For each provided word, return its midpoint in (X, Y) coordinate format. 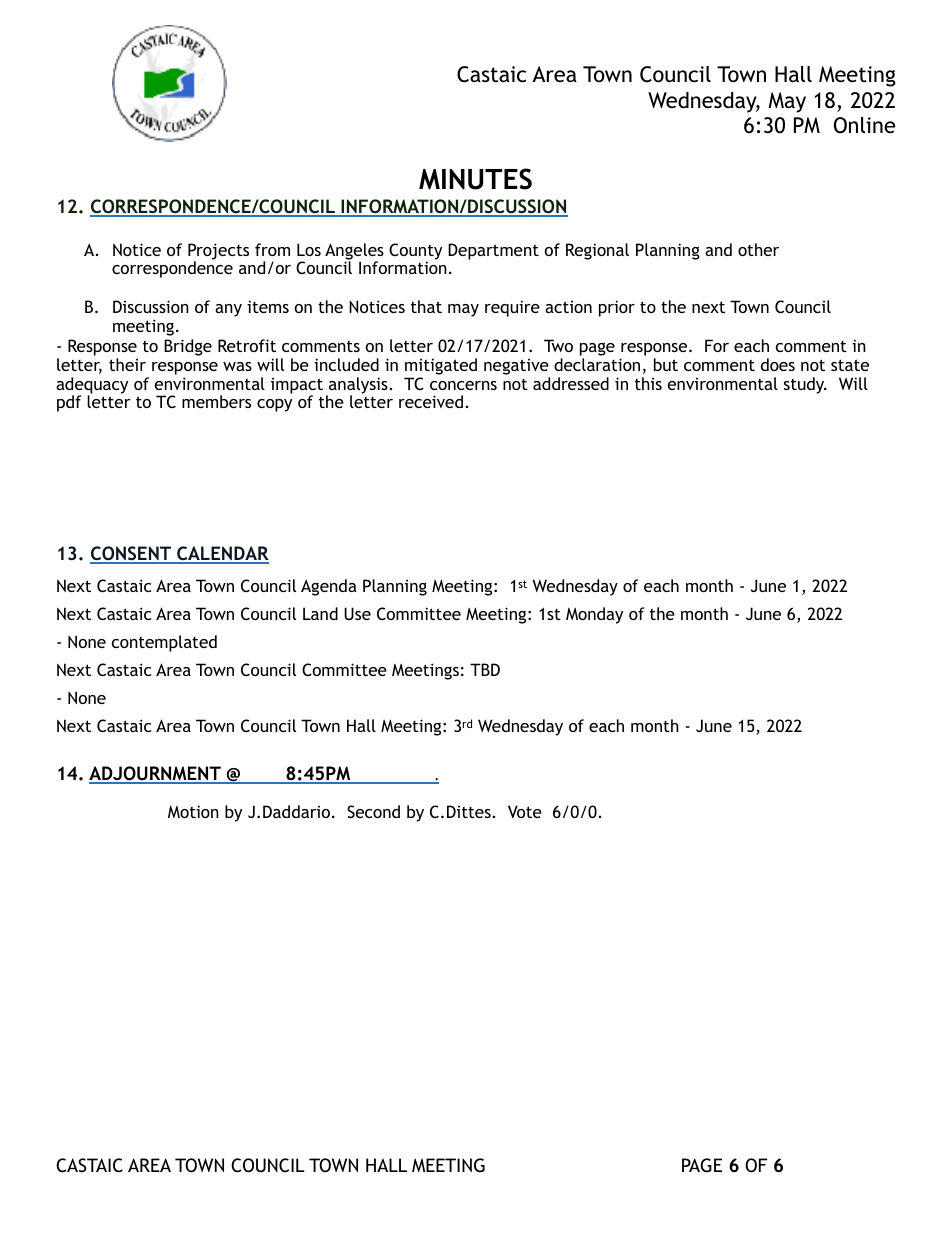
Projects (218, 252)
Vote (525, 811)
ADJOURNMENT (156, 774)
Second (373, 811)
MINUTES (475, 179)
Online (864, 125)
